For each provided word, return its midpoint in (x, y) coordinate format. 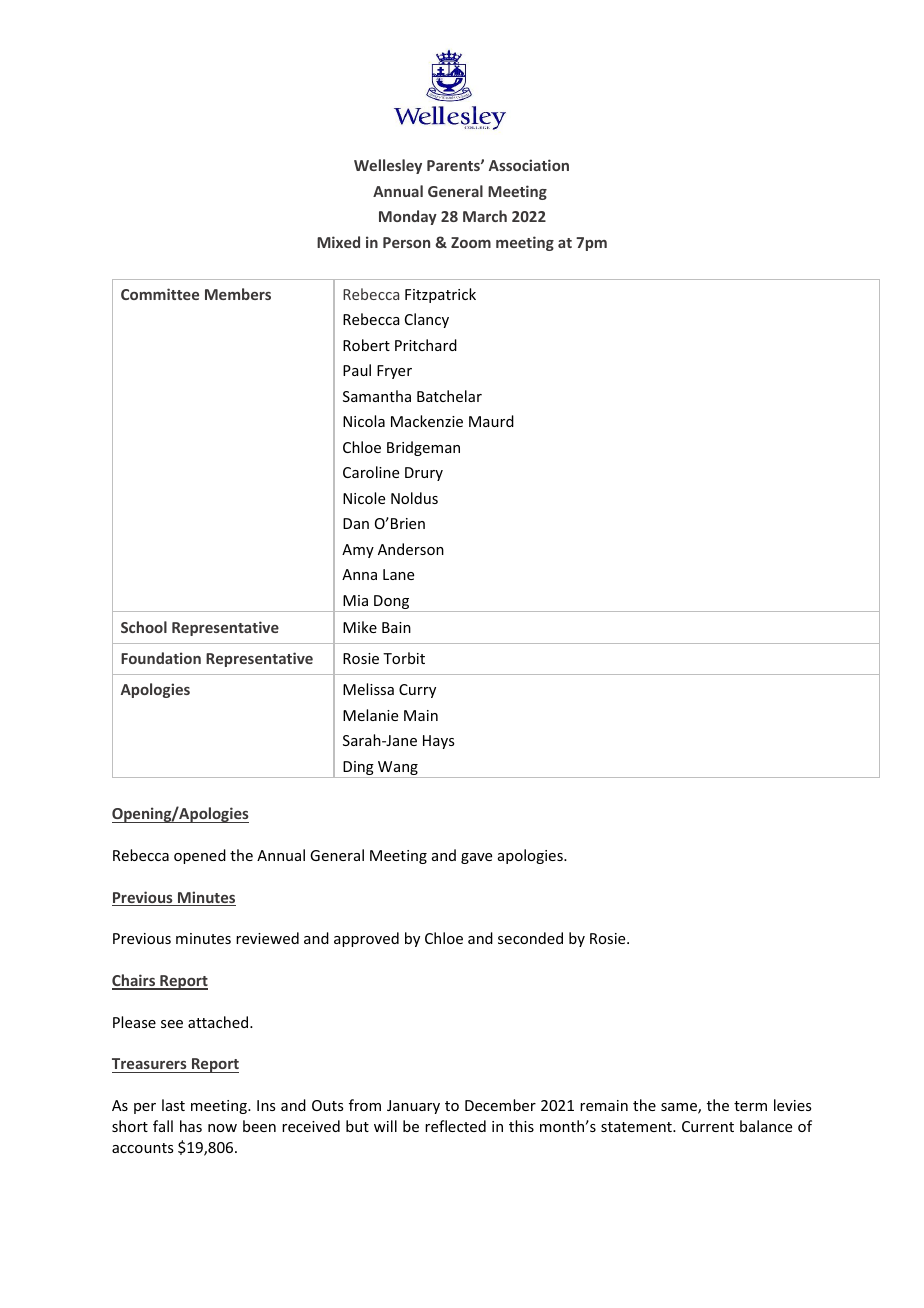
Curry (417, 691)
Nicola (364, 421)
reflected (455, 1126)
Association (529, 165)
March (485, 216)
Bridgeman (423, 448)
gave (476, 858)
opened (200, 856)
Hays (438, 742)
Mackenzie (427, 421)
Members (238, 294)
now (222, 1128)
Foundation (161, 658)
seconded (530, 938)
